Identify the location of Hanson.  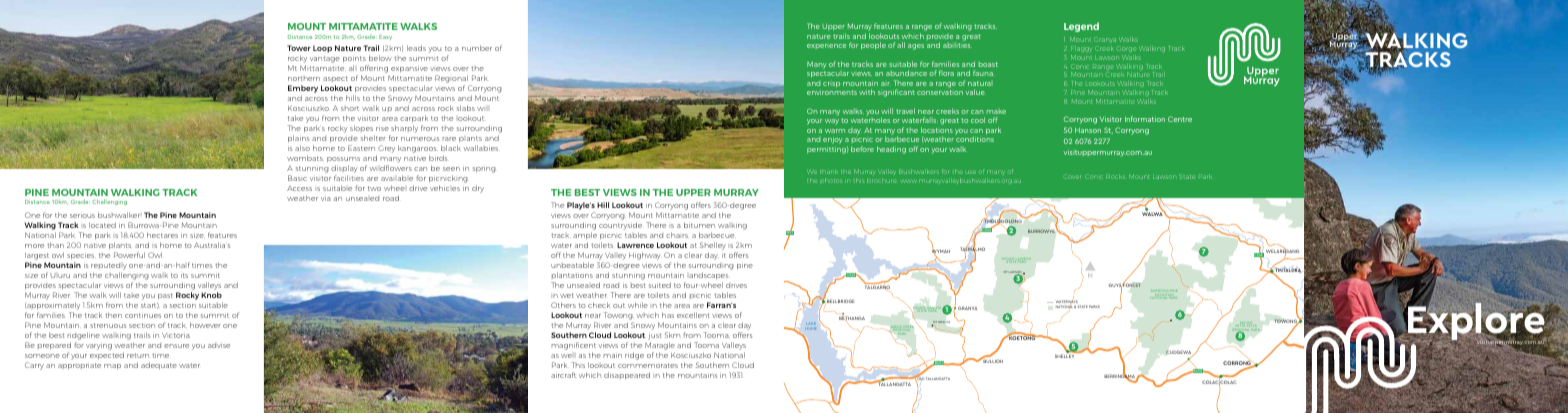
(1088, 130).
